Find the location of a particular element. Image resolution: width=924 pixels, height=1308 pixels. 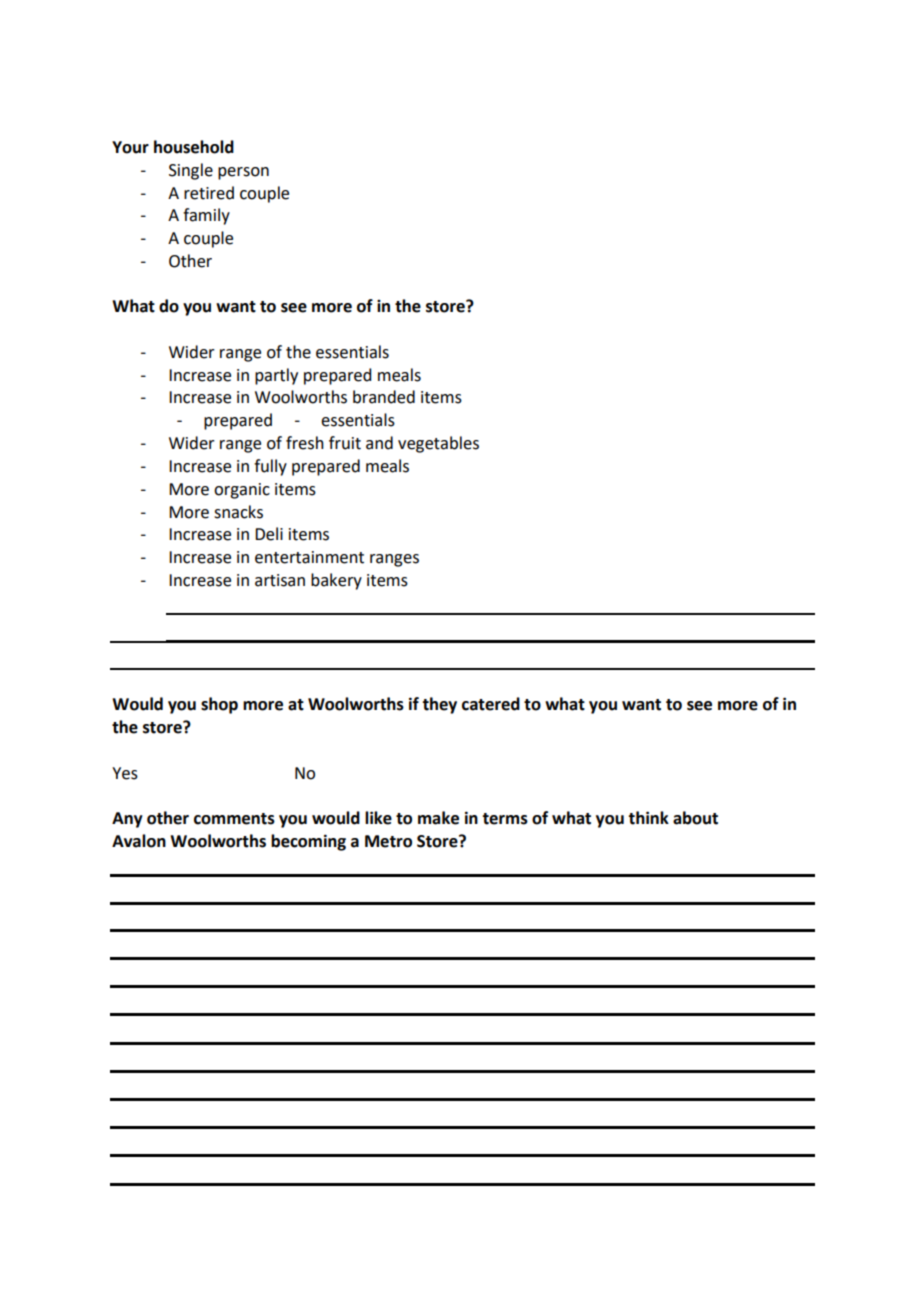

branded is located at coordinates (384, 397).
